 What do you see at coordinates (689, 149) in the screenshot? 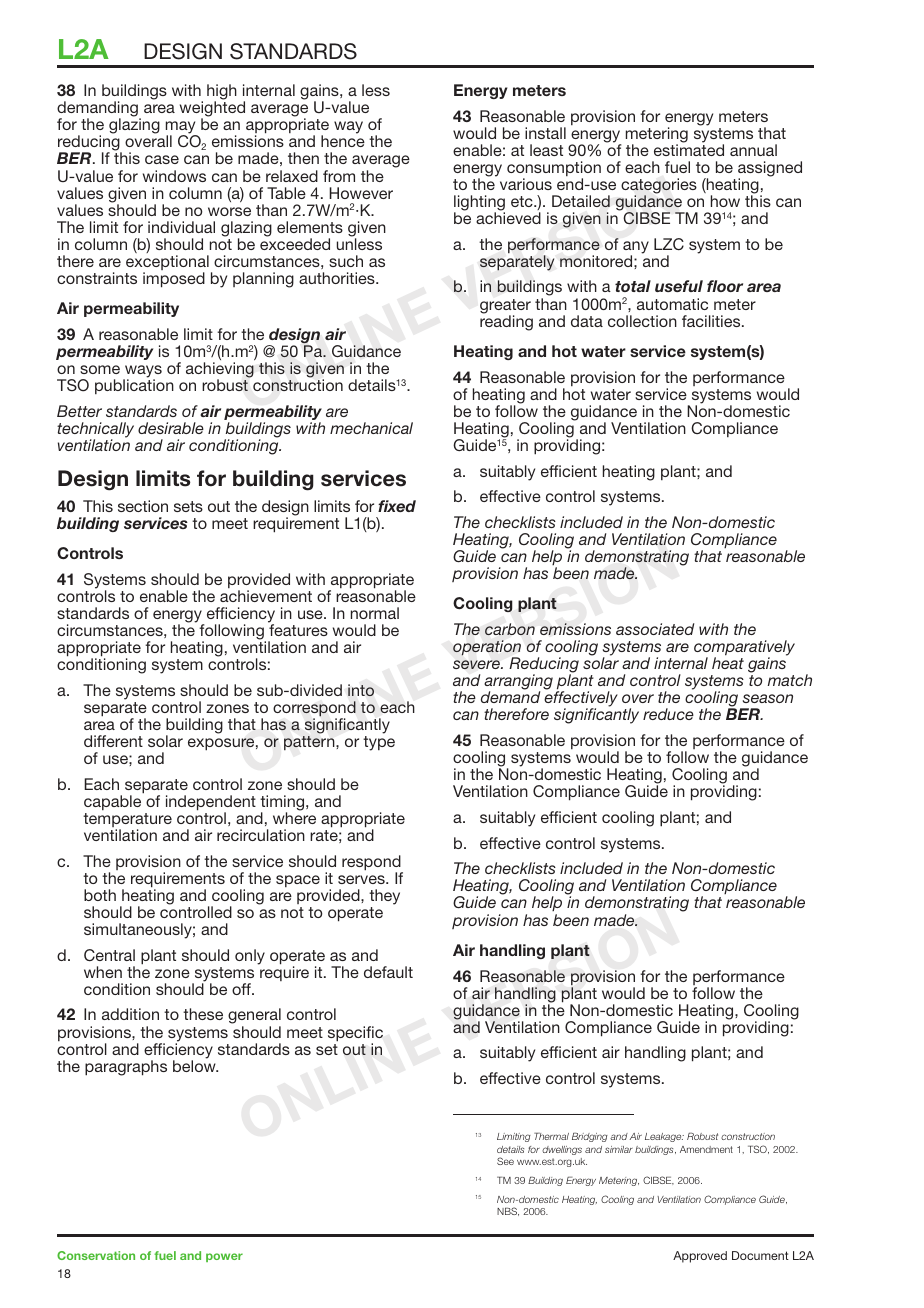
I see `estimated` at bounding box center [689, 149].
